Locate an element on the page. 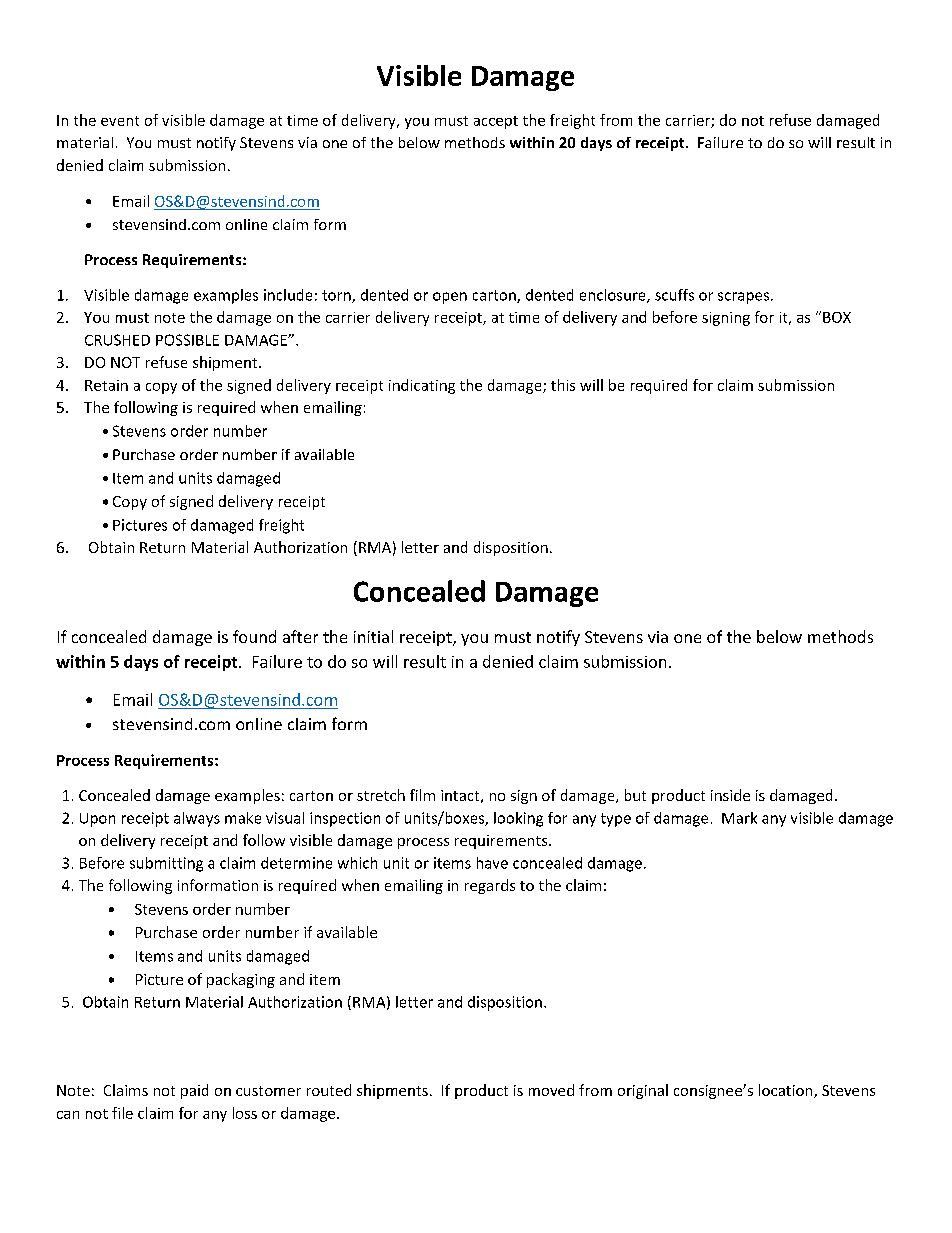 This image has height=1233, width=952. scuffs is located at coordinates (674, 295).
